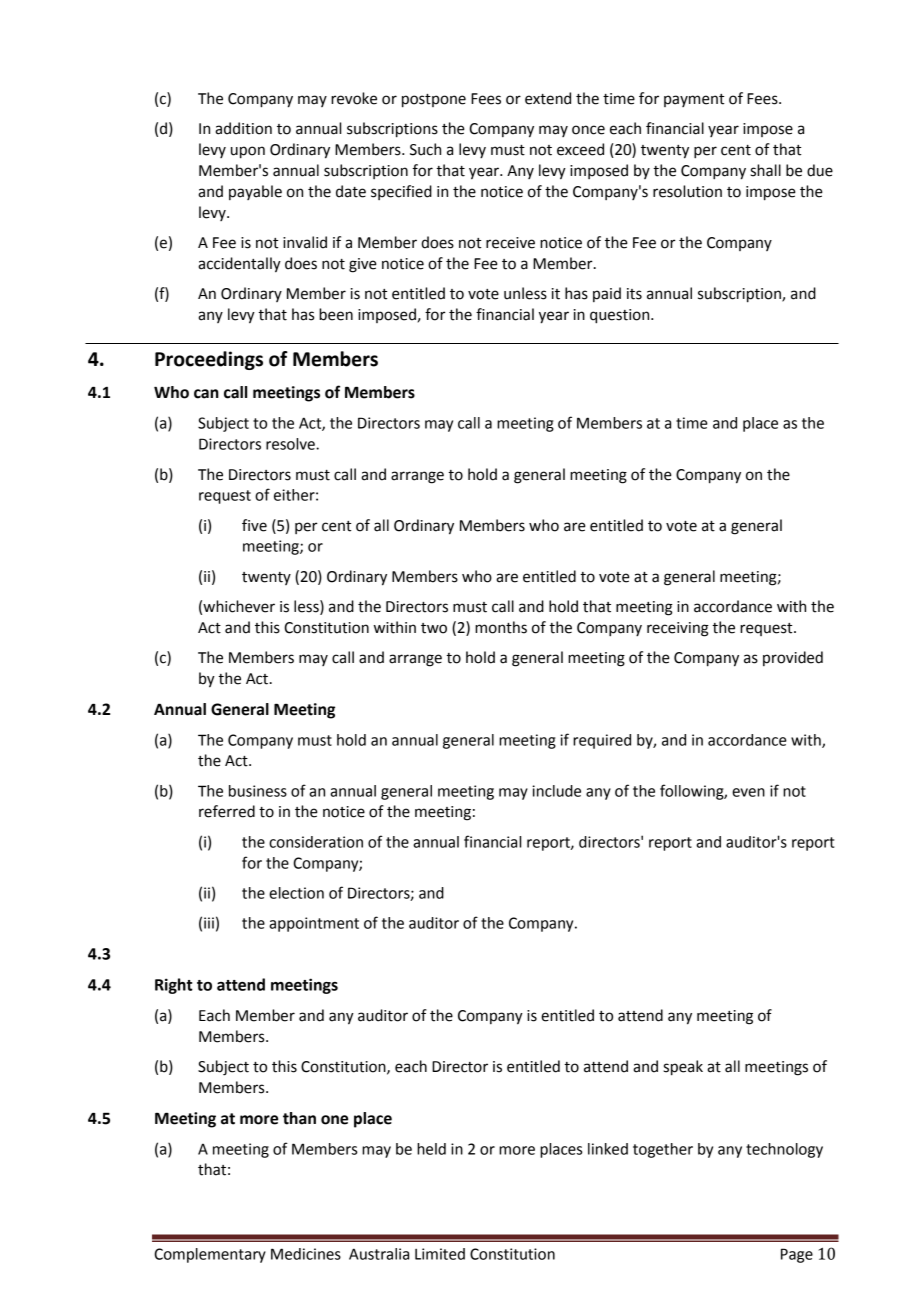  What do you see at coordinates (548, 98) in the image?
I see `extend` at bounding box center [548, 98].
